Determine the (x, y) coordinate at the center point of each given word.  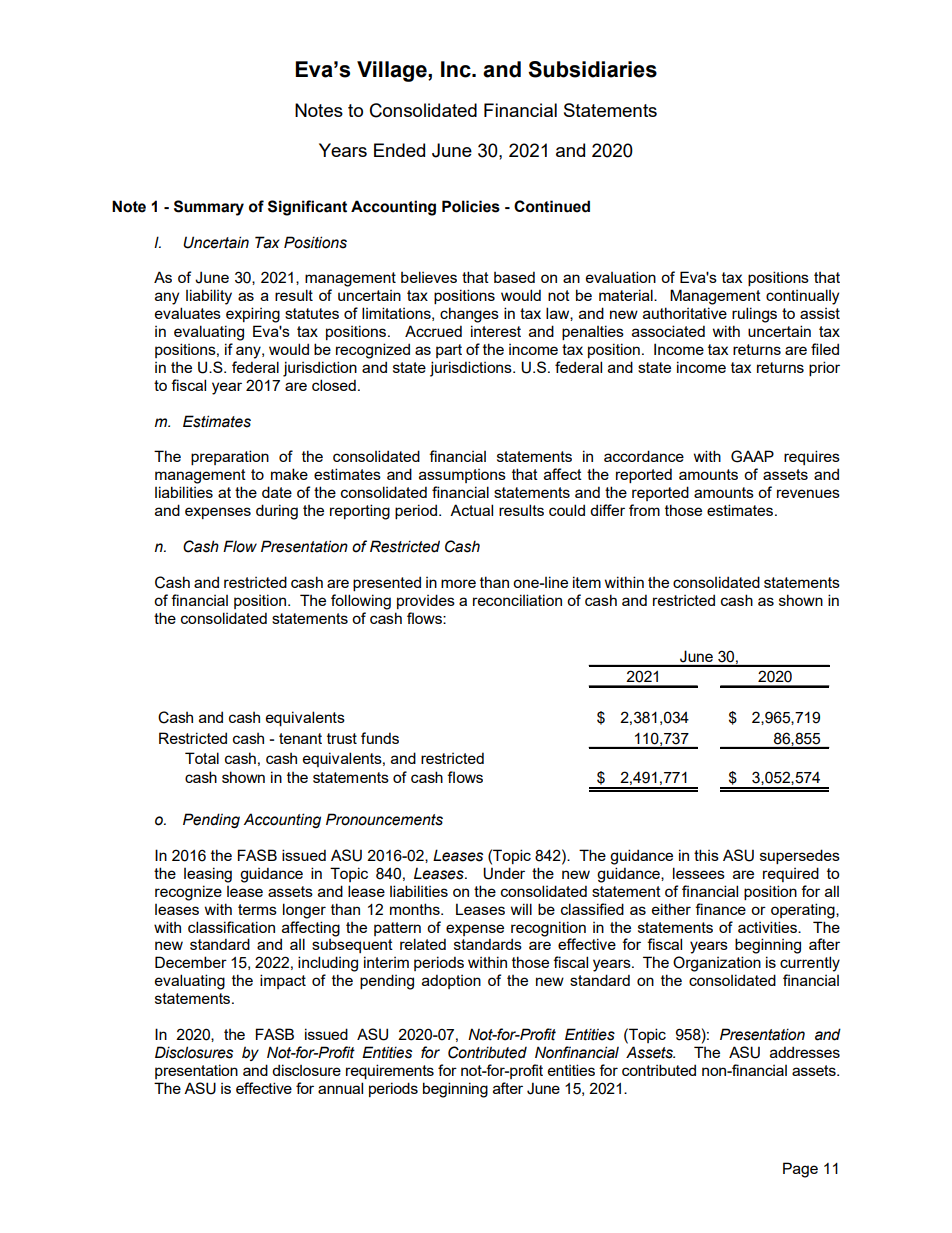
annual (340, 1088)
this (706, 855)
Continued (552, 206)
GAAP (752, 456)
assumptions (462, 476)
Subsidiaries (592, 69)
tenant (300, 738)
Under (504, 873)
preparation (230, 457)
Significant (307, 208)
